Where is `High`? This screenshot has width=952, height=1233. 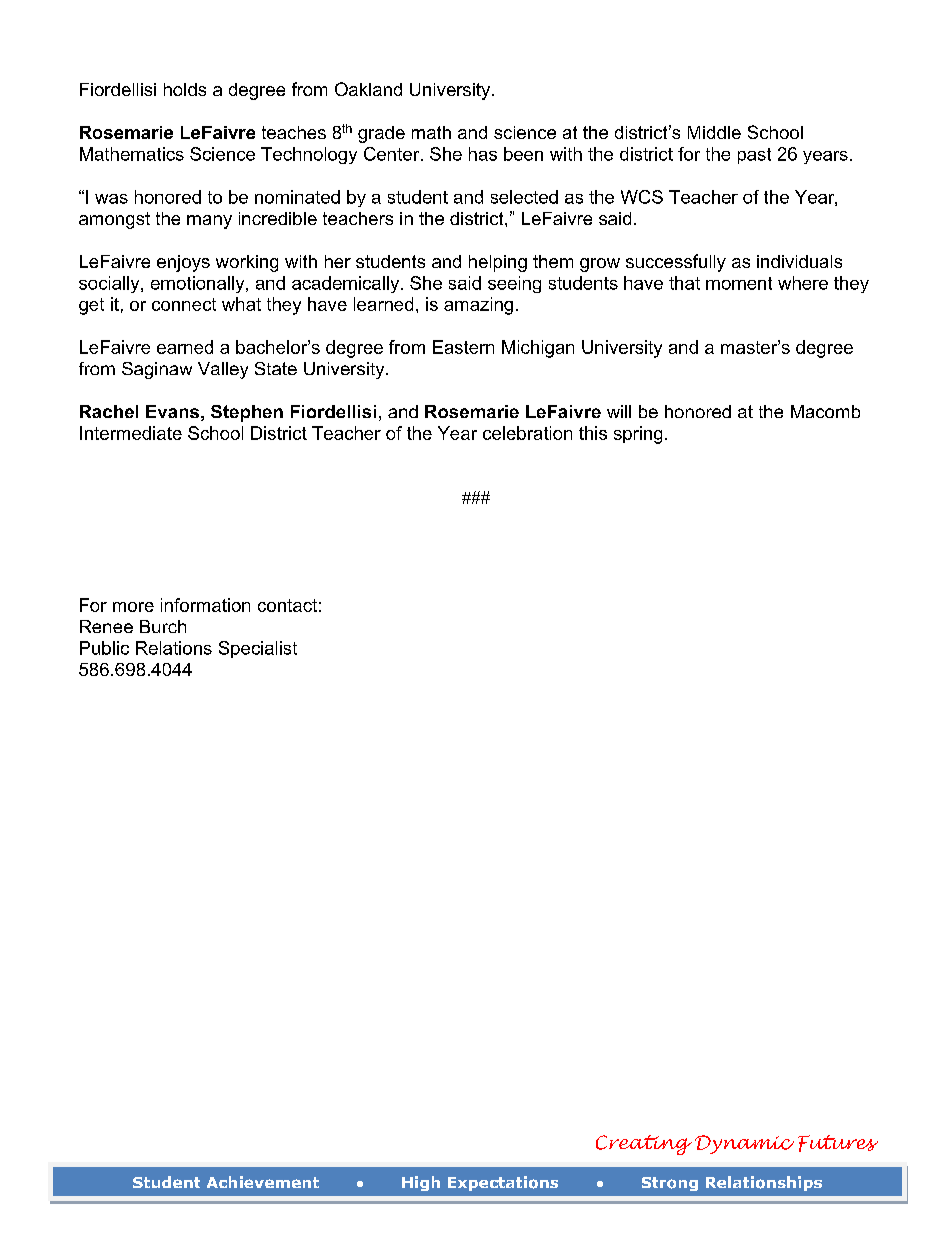
High is located at coordinates (421, 1183).
